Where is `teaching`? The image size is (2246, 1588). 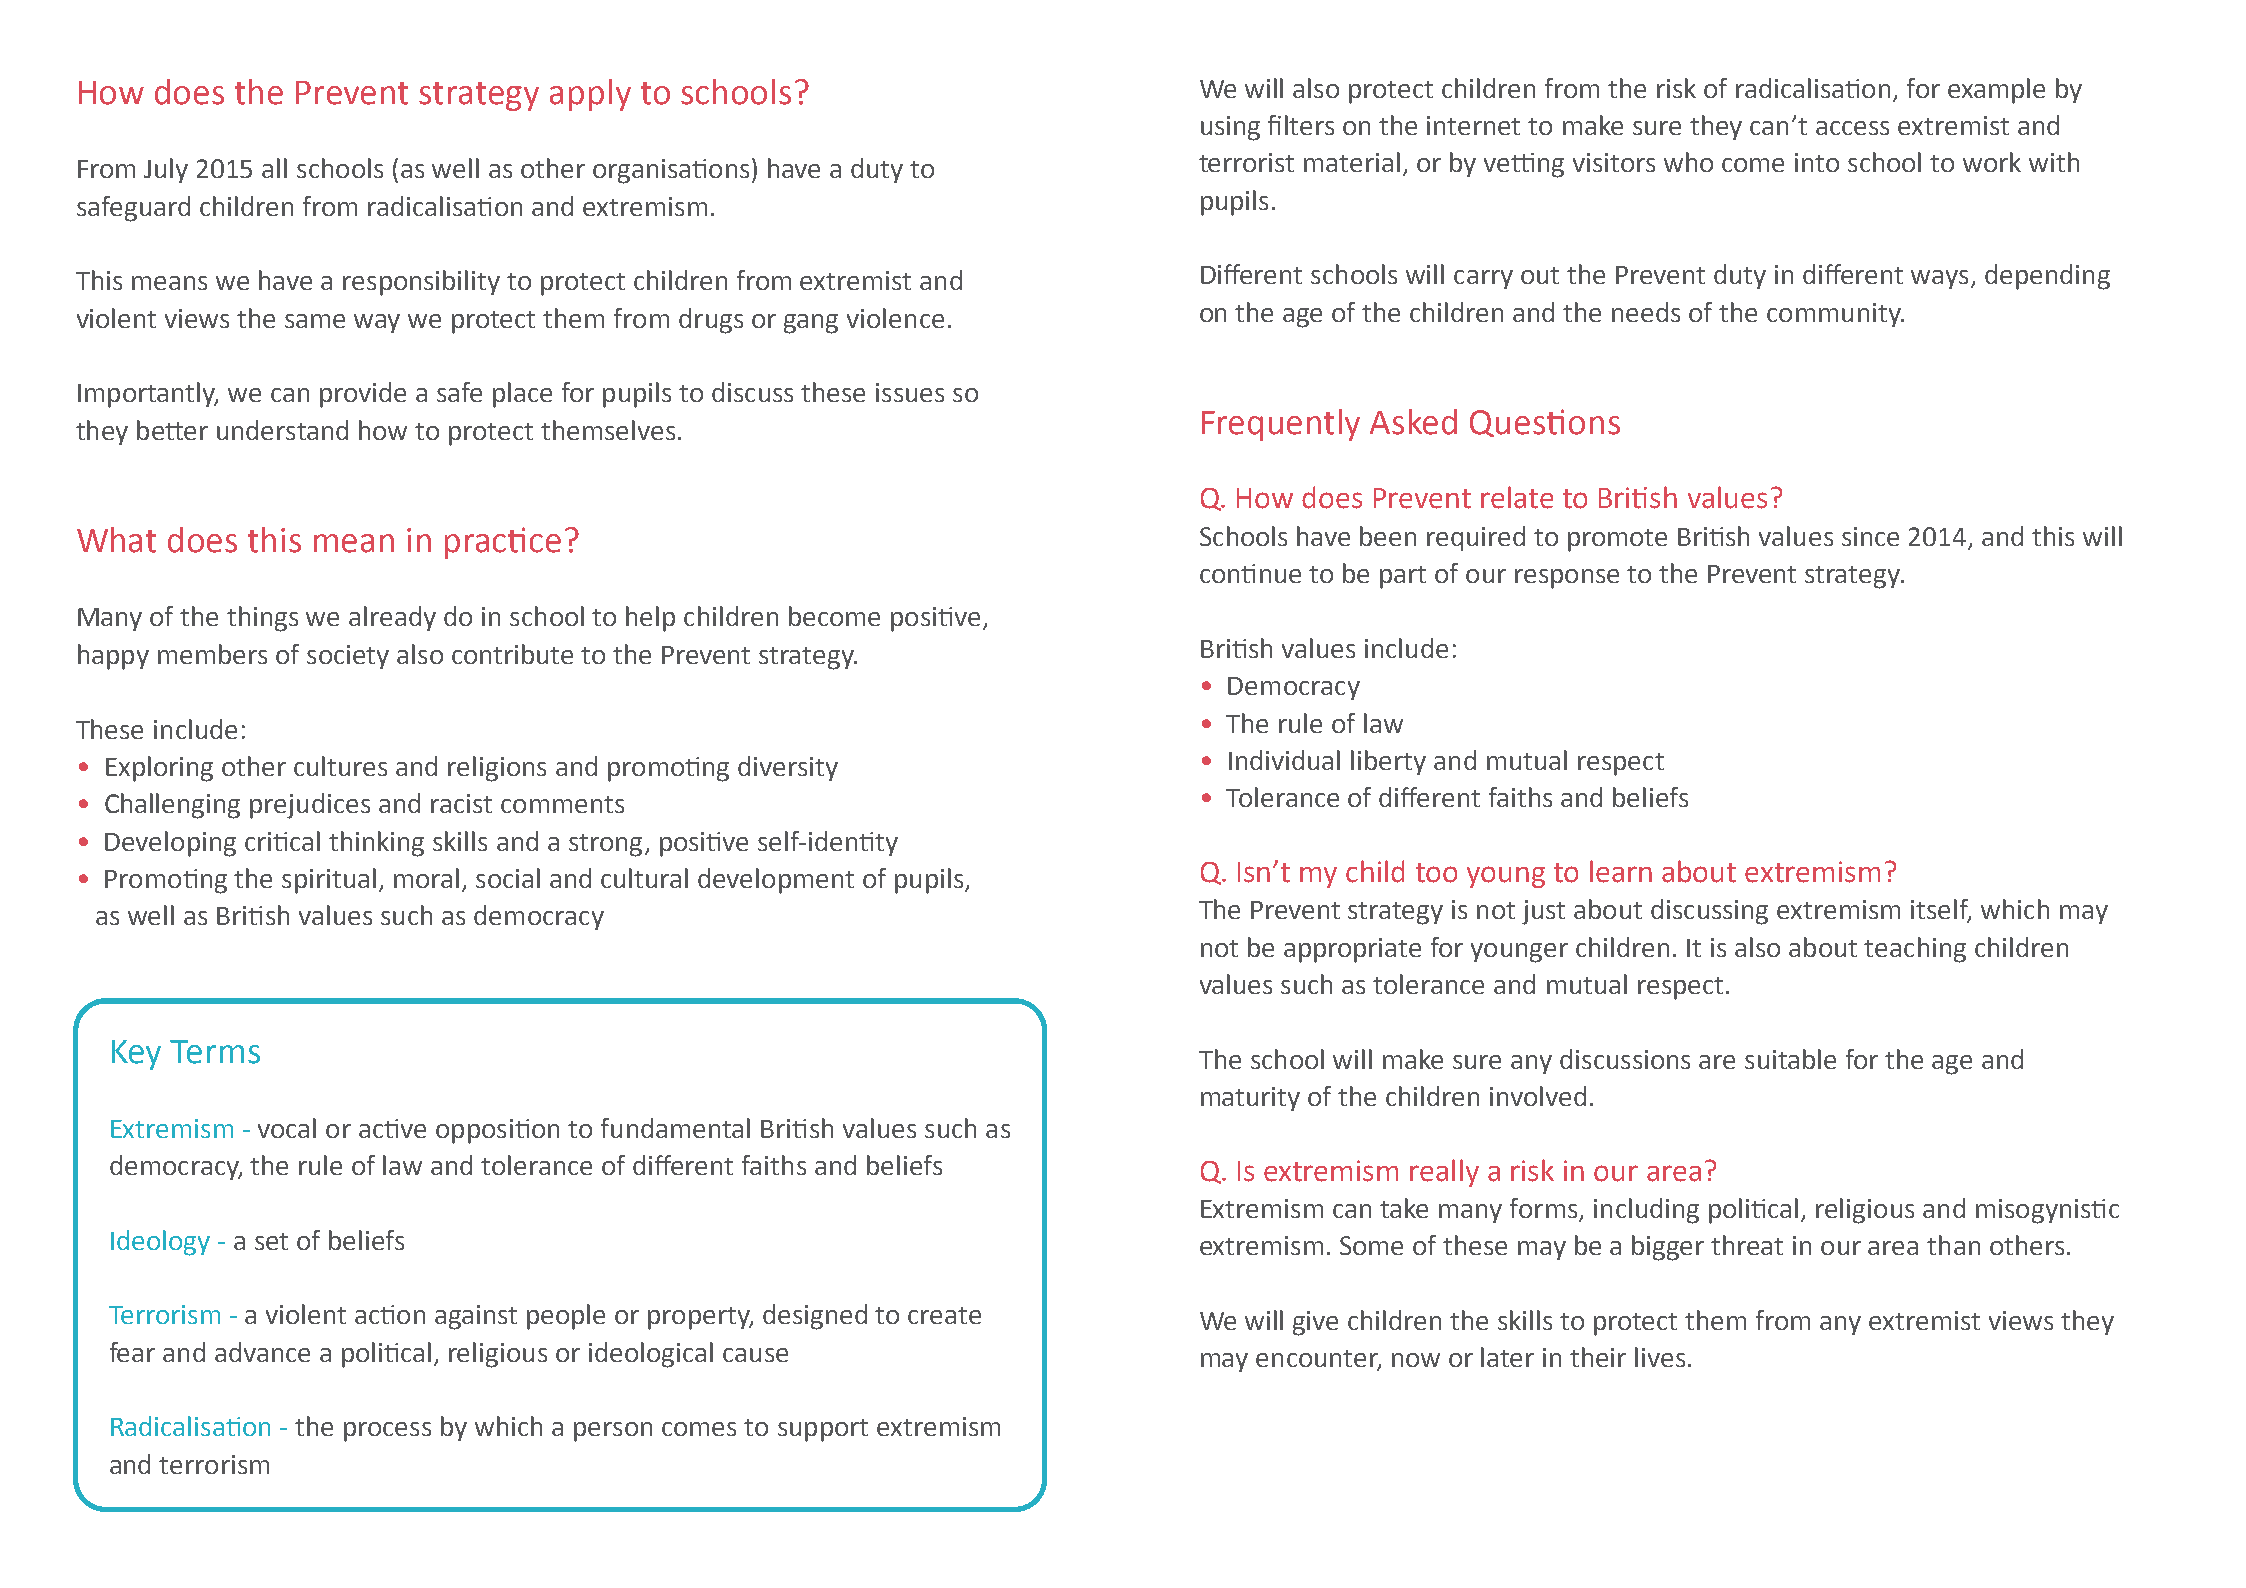
teaching is located at coordinates (1915, 950).
